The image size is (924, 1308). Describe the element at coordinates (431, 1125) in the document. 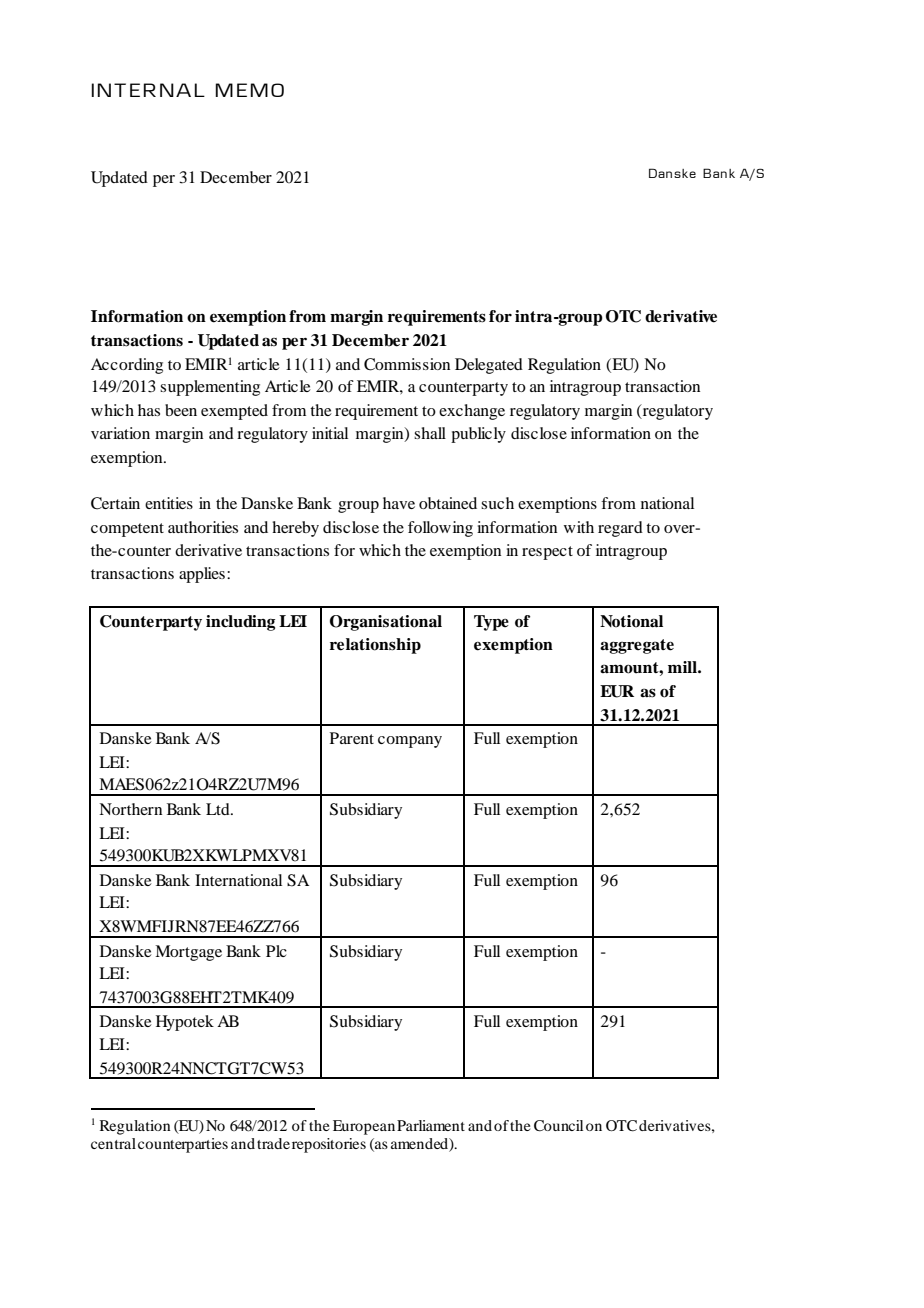

I see `Parliament` at that location.
